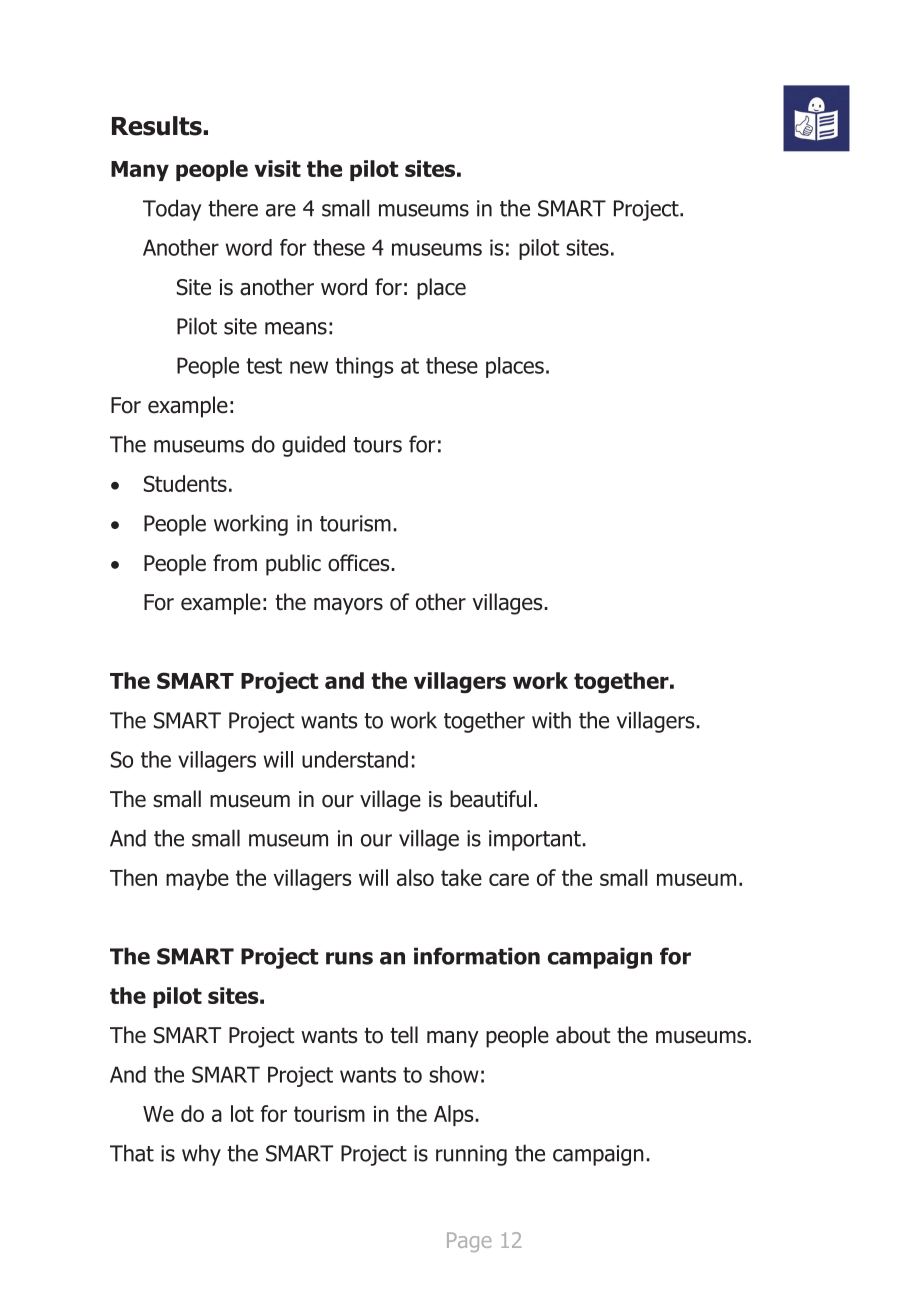 This image has height=1308, width=924. Describe the element at coordinates (197, 879) in the image. I see `maybe` at that location.
